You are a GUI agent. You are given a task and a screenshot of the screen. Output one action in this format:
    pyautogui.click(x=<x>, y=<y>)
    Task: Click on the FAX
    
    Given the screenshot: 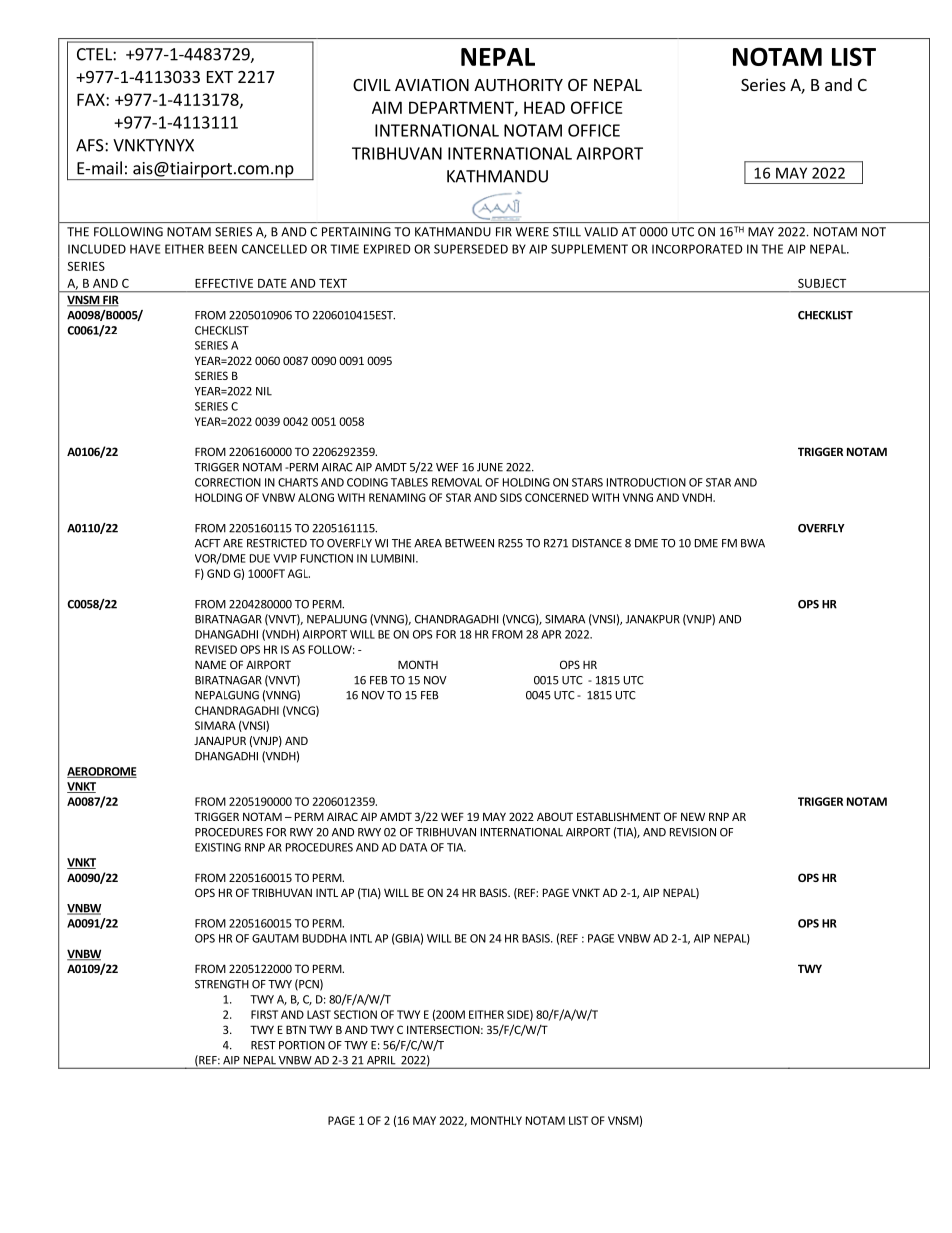 What is the action you would take?
    pyautogui.click(x=92, y=99)
